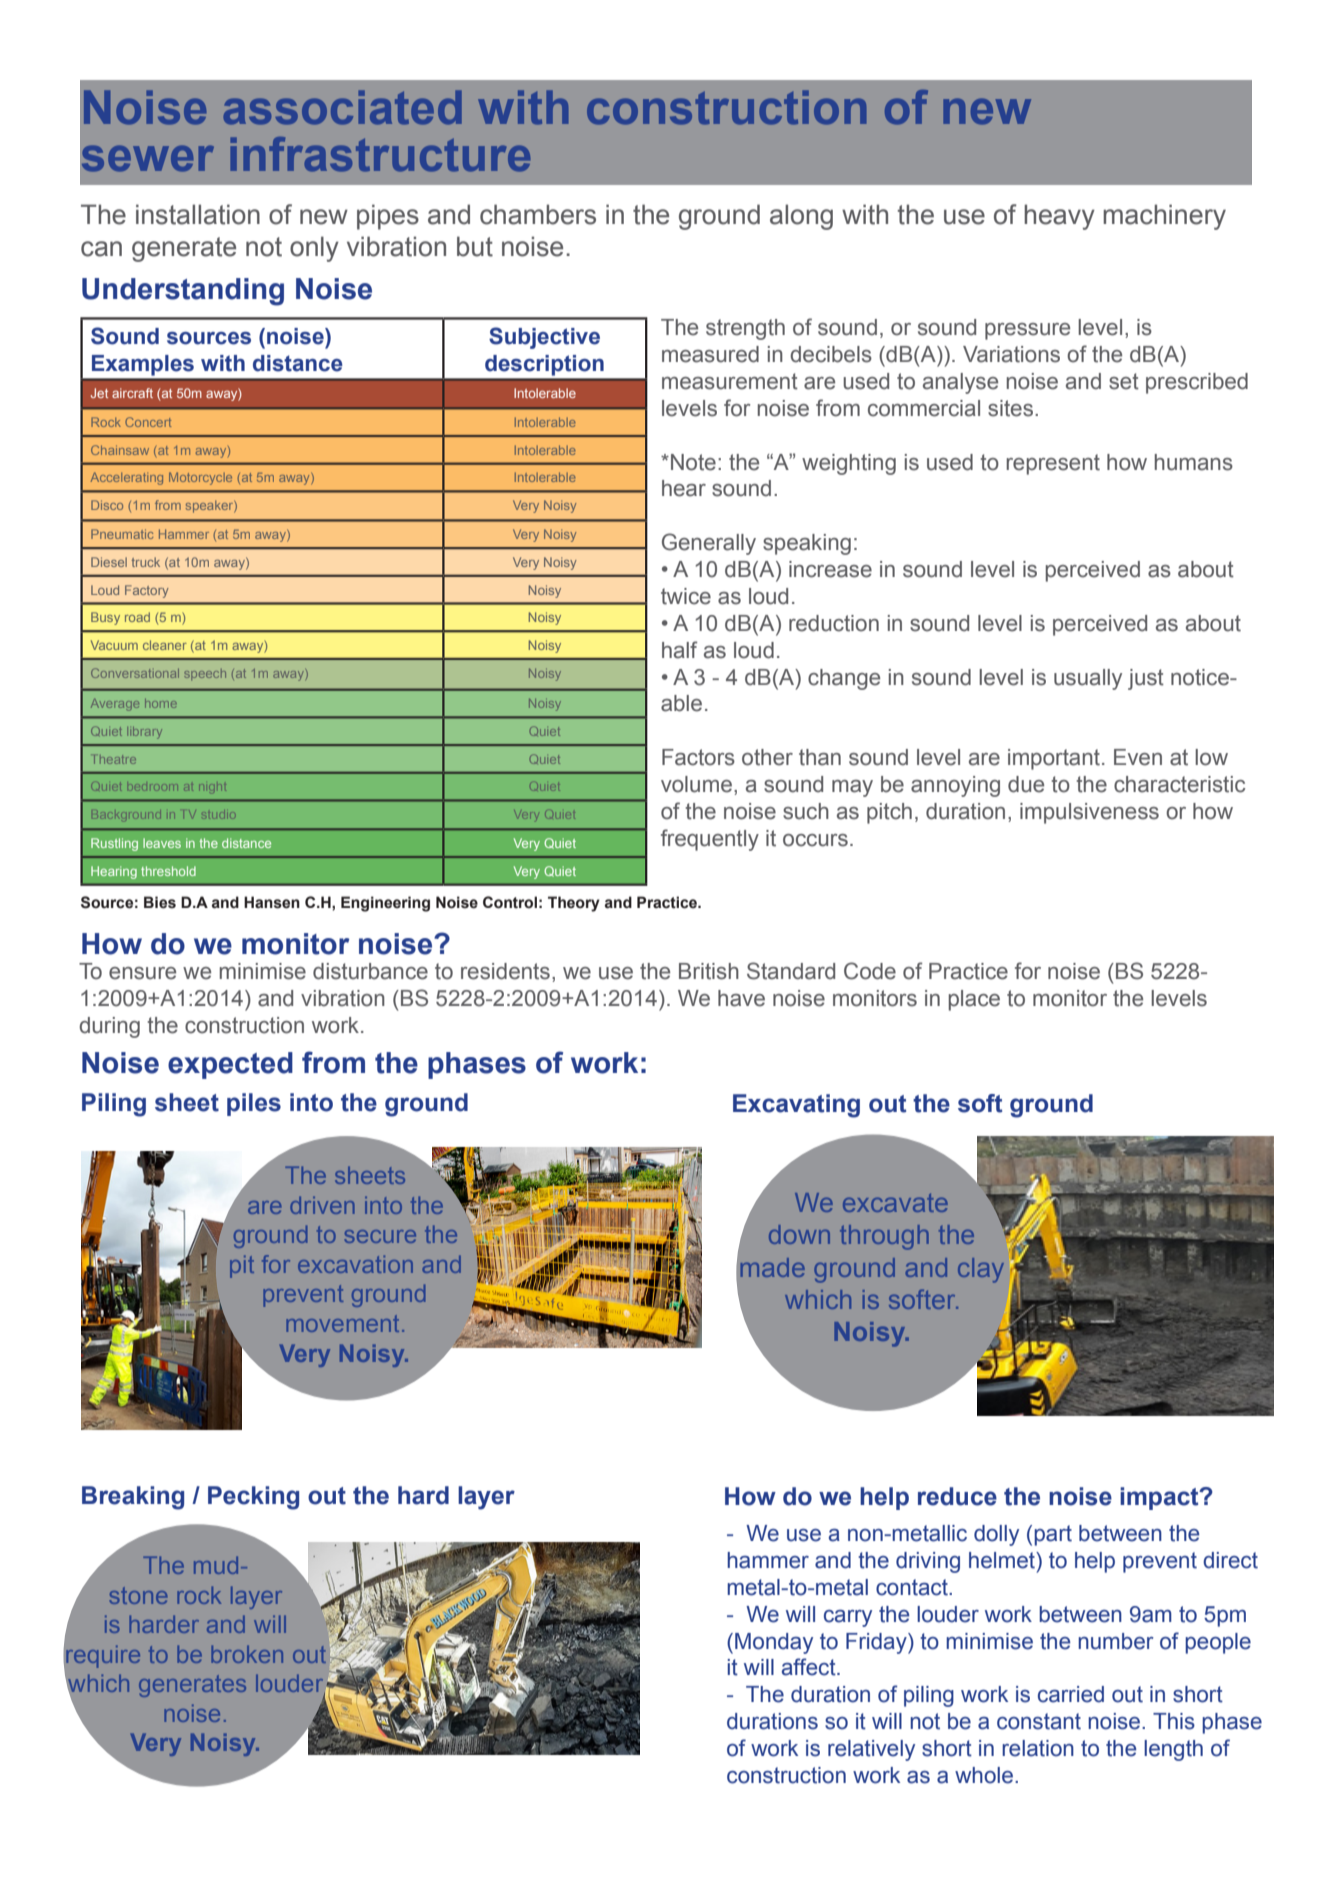 This screenshot has height=1885, width=1333. What do you see at coordinates (974, 1000) in the screenshot?
I see `place` at bounding box center [974, 1000].
